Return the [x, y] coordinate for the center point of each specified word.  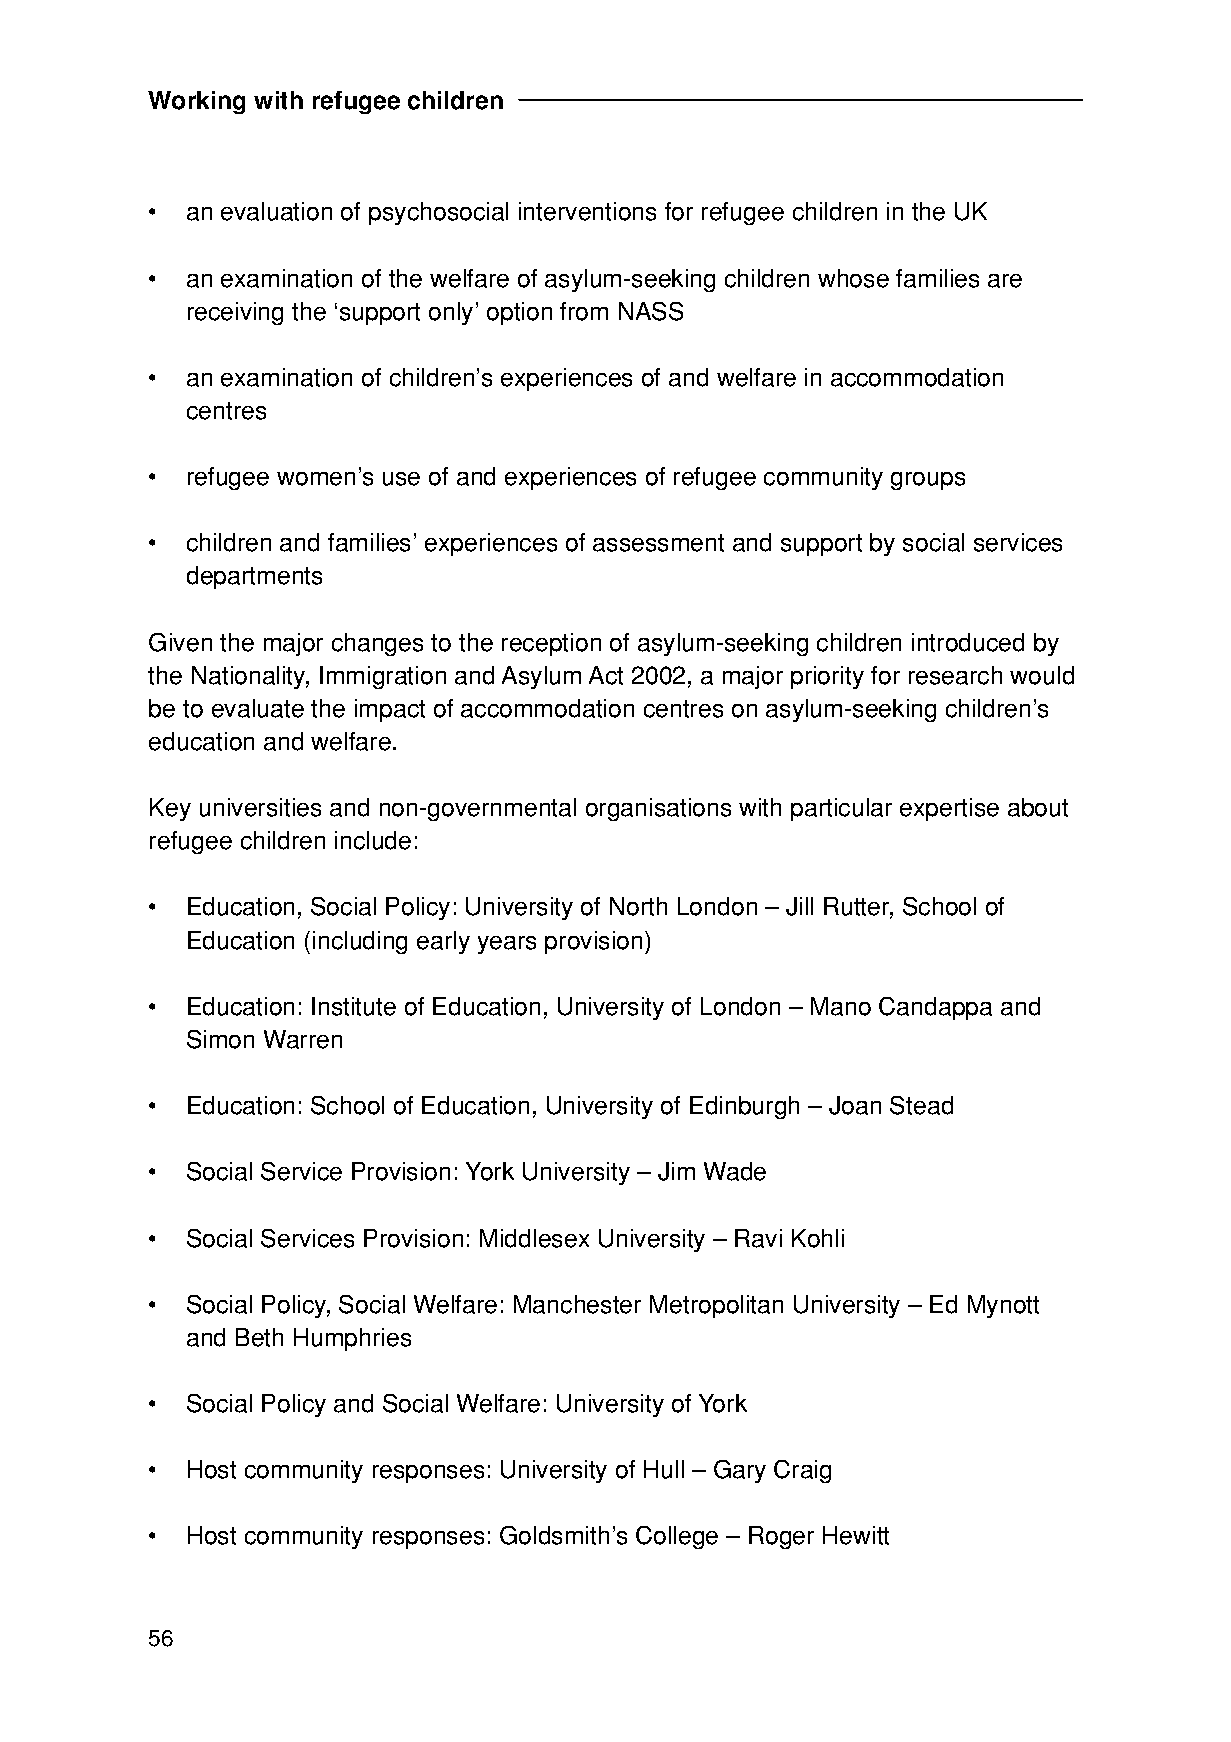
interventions [587, 211]
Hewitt [856, 1535]
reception [551, 644]
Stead [921, 1105]
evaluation [276, 211]
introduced [968, 642]
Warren [303, 1039]
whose [853, 278]
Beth [259, 1337]
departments [254, 577]
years [507, 945]
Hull [664, 1469]
